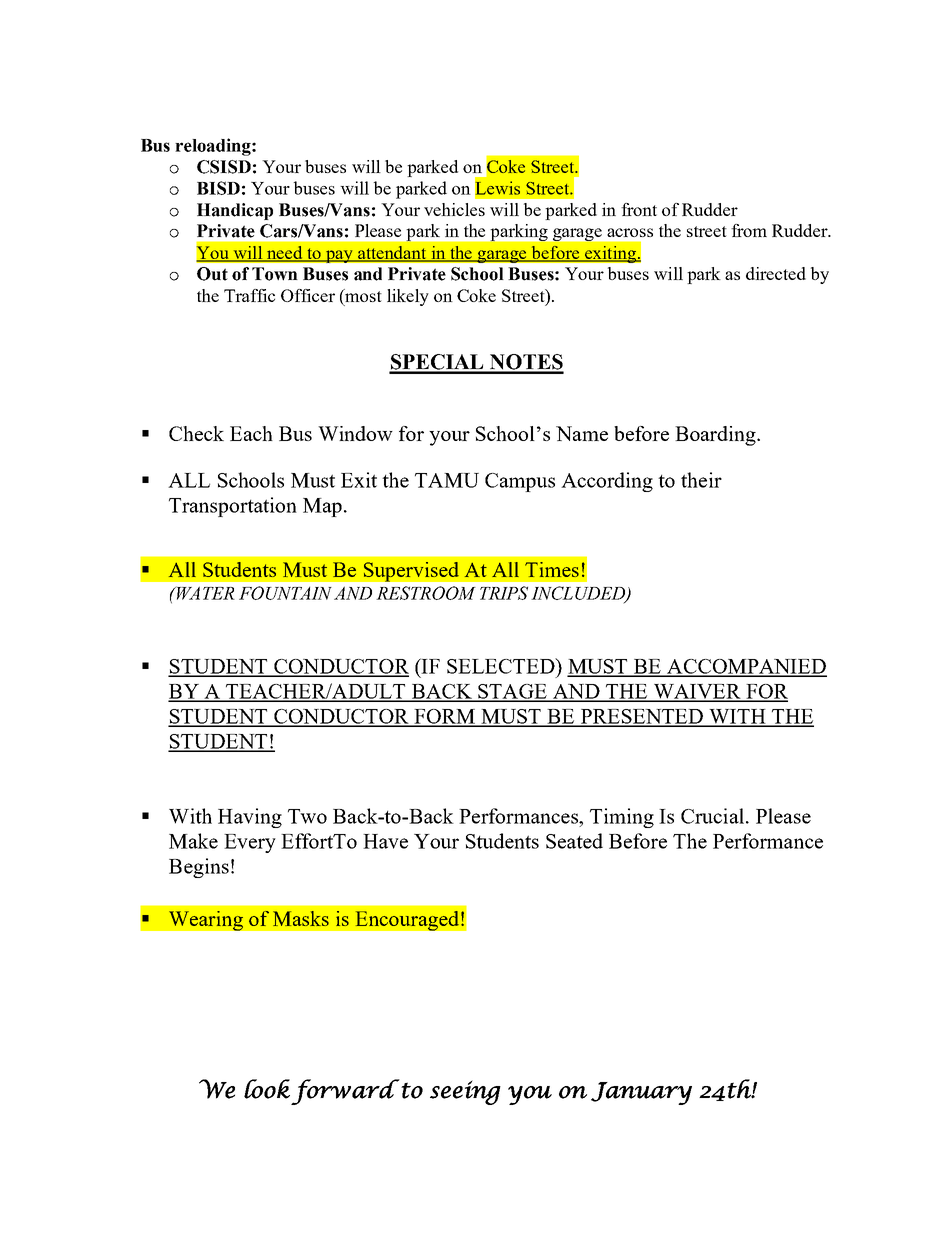 The image size is (952, 1233). I want to click on Check, so click(196, 433).
